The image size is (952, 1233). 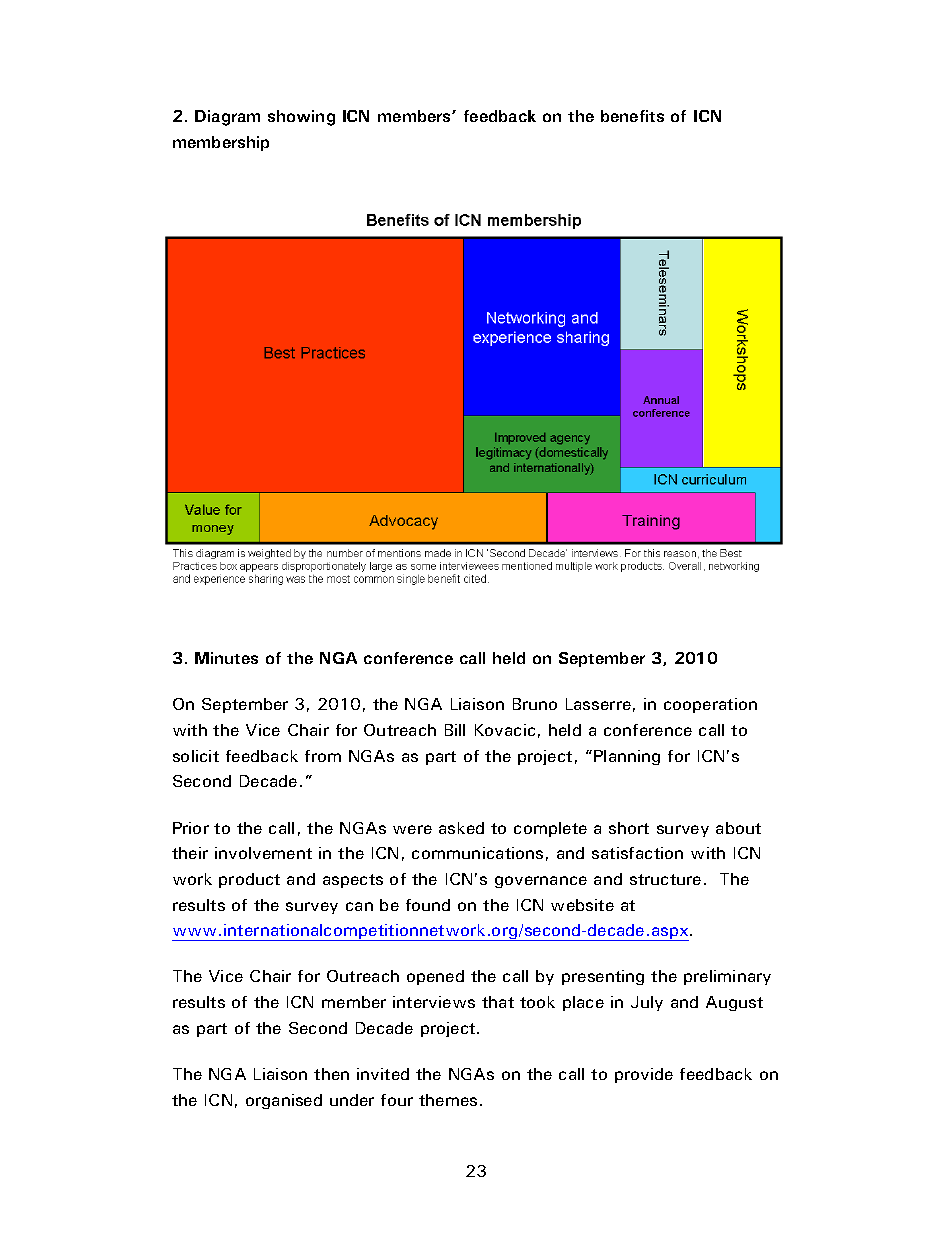 What do you see at coordinates (284, 1101) in the screenshot?
I see `organised` at bounding box center [284, 1101].
